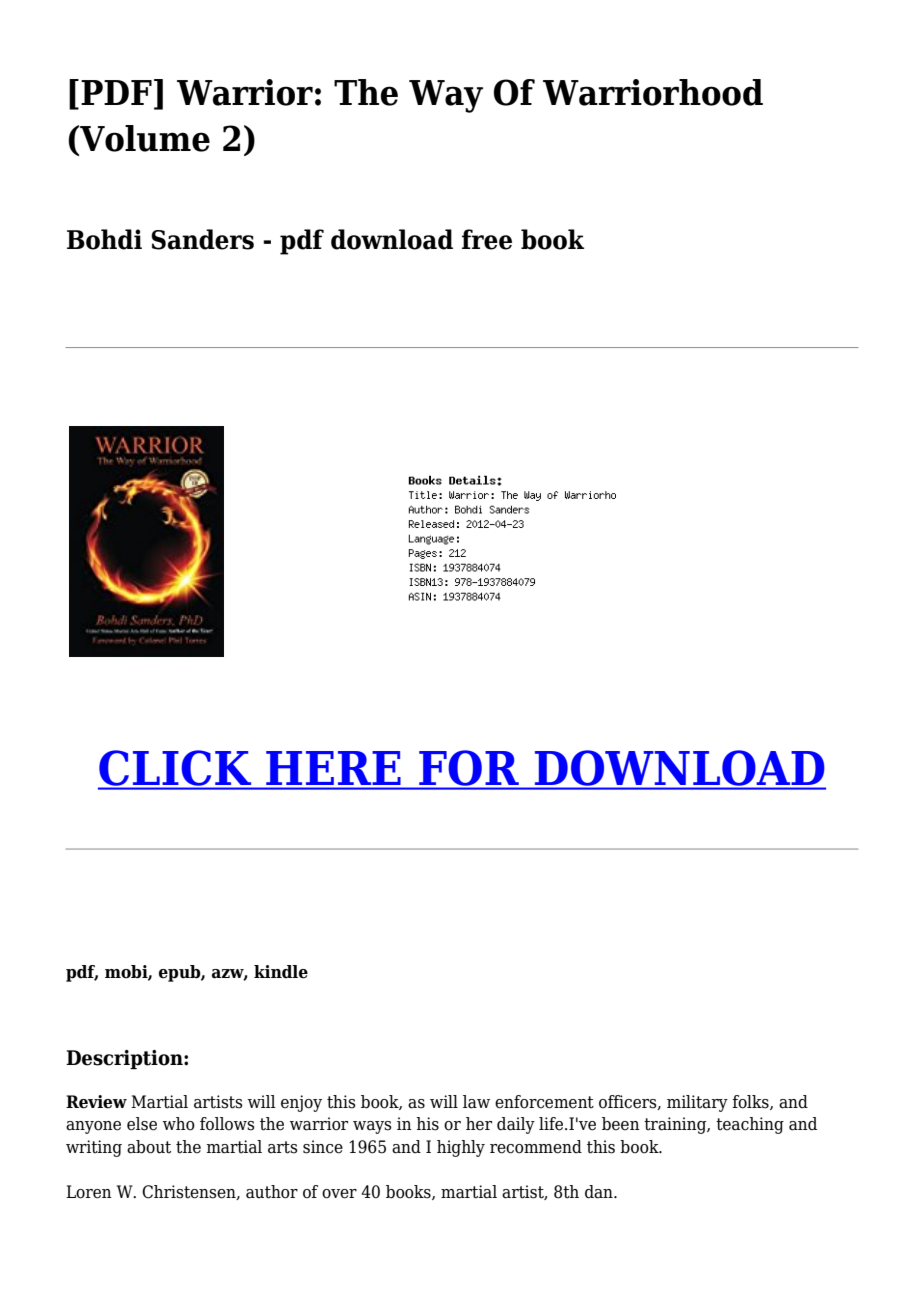  I want to click on law, so click(476, 1102).
